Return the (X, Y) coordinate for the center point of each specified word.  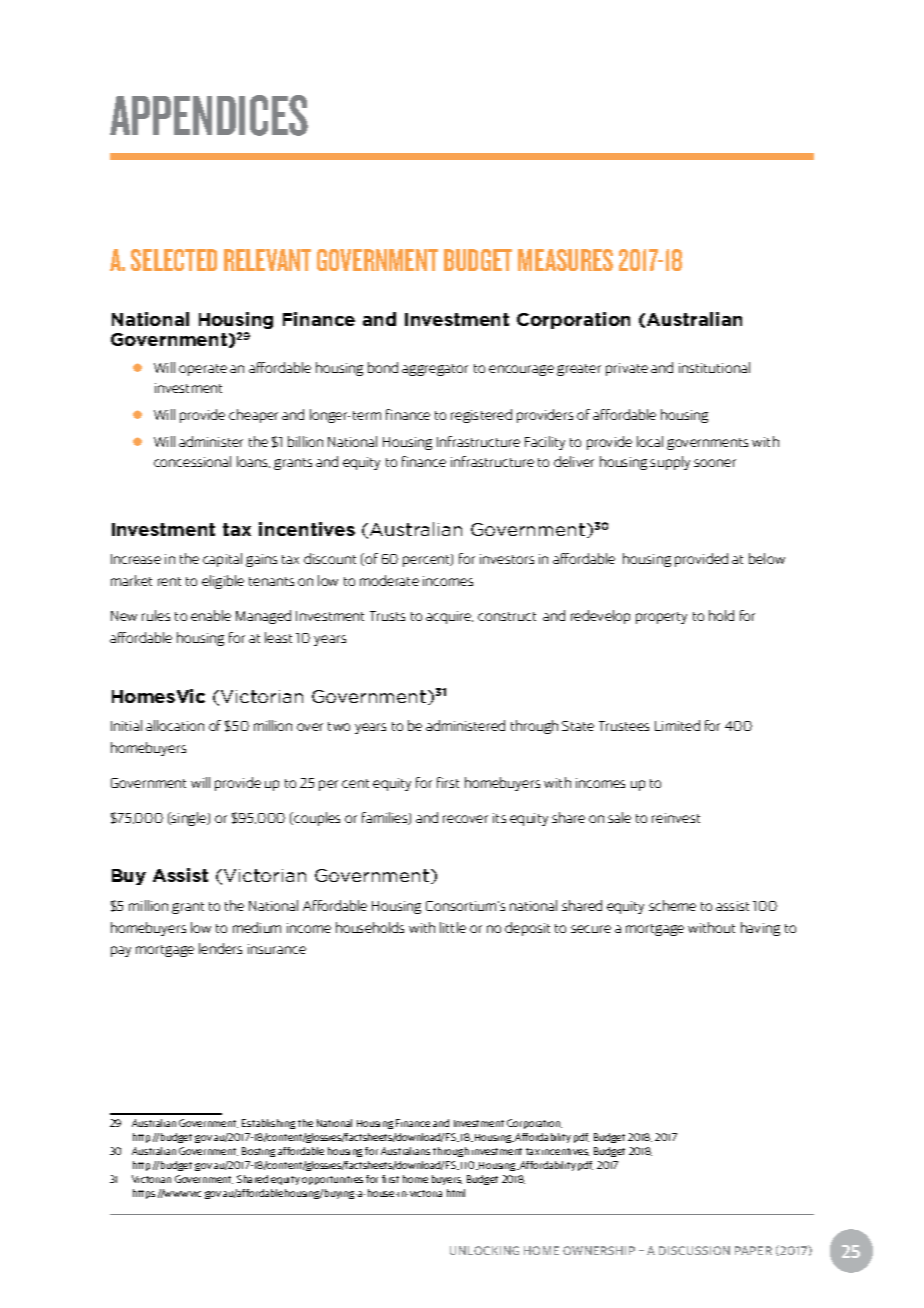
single (189, 819)
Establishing (268, 1124)
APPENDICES (209, 115)
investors (507, 559)
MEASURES (565, 260)
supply (670, 463)
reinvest (676, 818)
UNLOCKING (484, 1250)
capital (222, 560)
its (499, 818)
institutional (714, 367)
